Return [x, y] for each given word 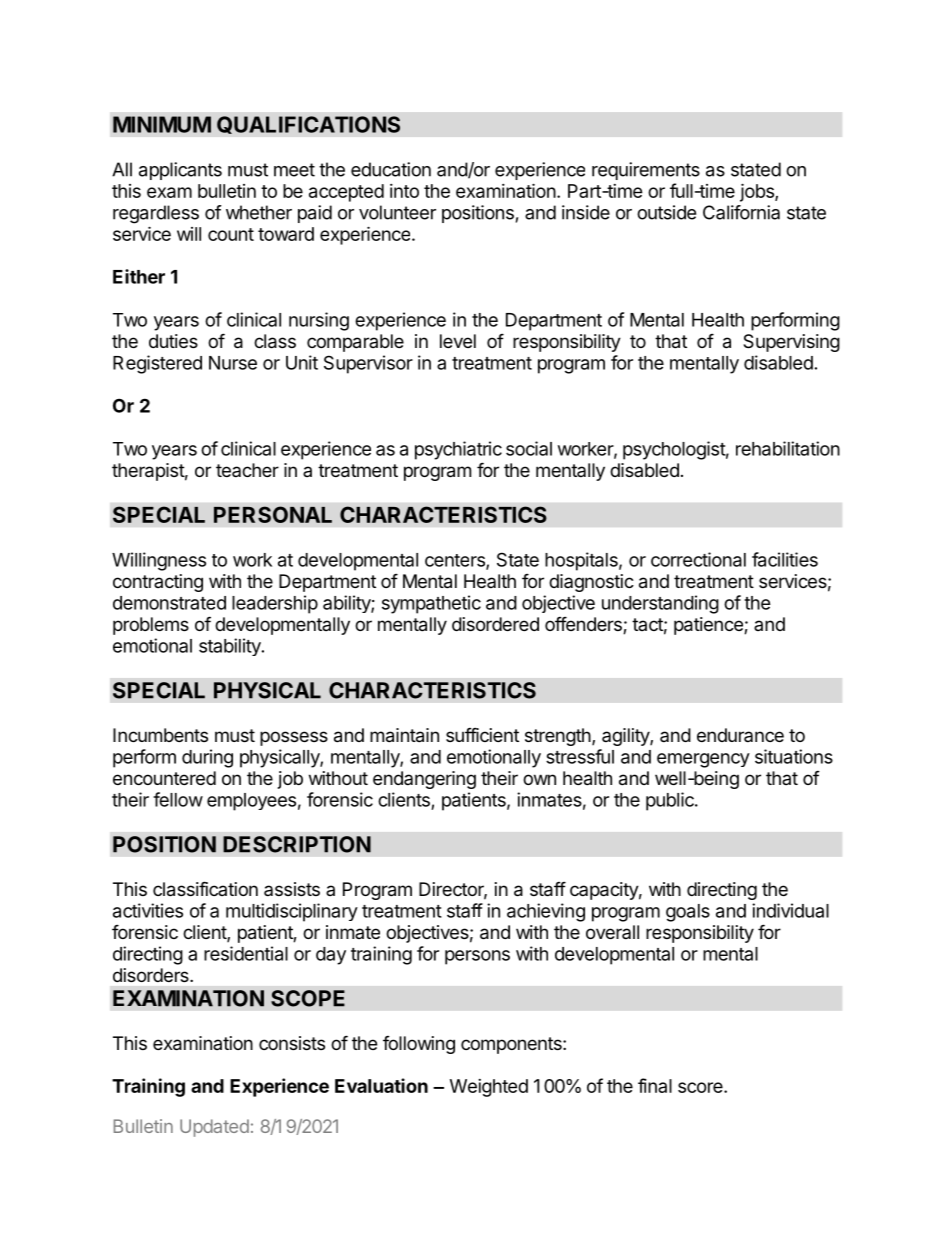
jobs [758, 192]
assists [292, 889]
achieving [546, 912]
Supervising [791, 343]
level [458, 341]
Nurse [233, 363]
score [701, 1087]
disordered [495, 624]
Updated [214, 1128]
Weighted [489, 1088]
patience [709, 626]
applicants [180, 171]
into [404, 191]
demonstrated [169, 603]
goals [688, 913]
